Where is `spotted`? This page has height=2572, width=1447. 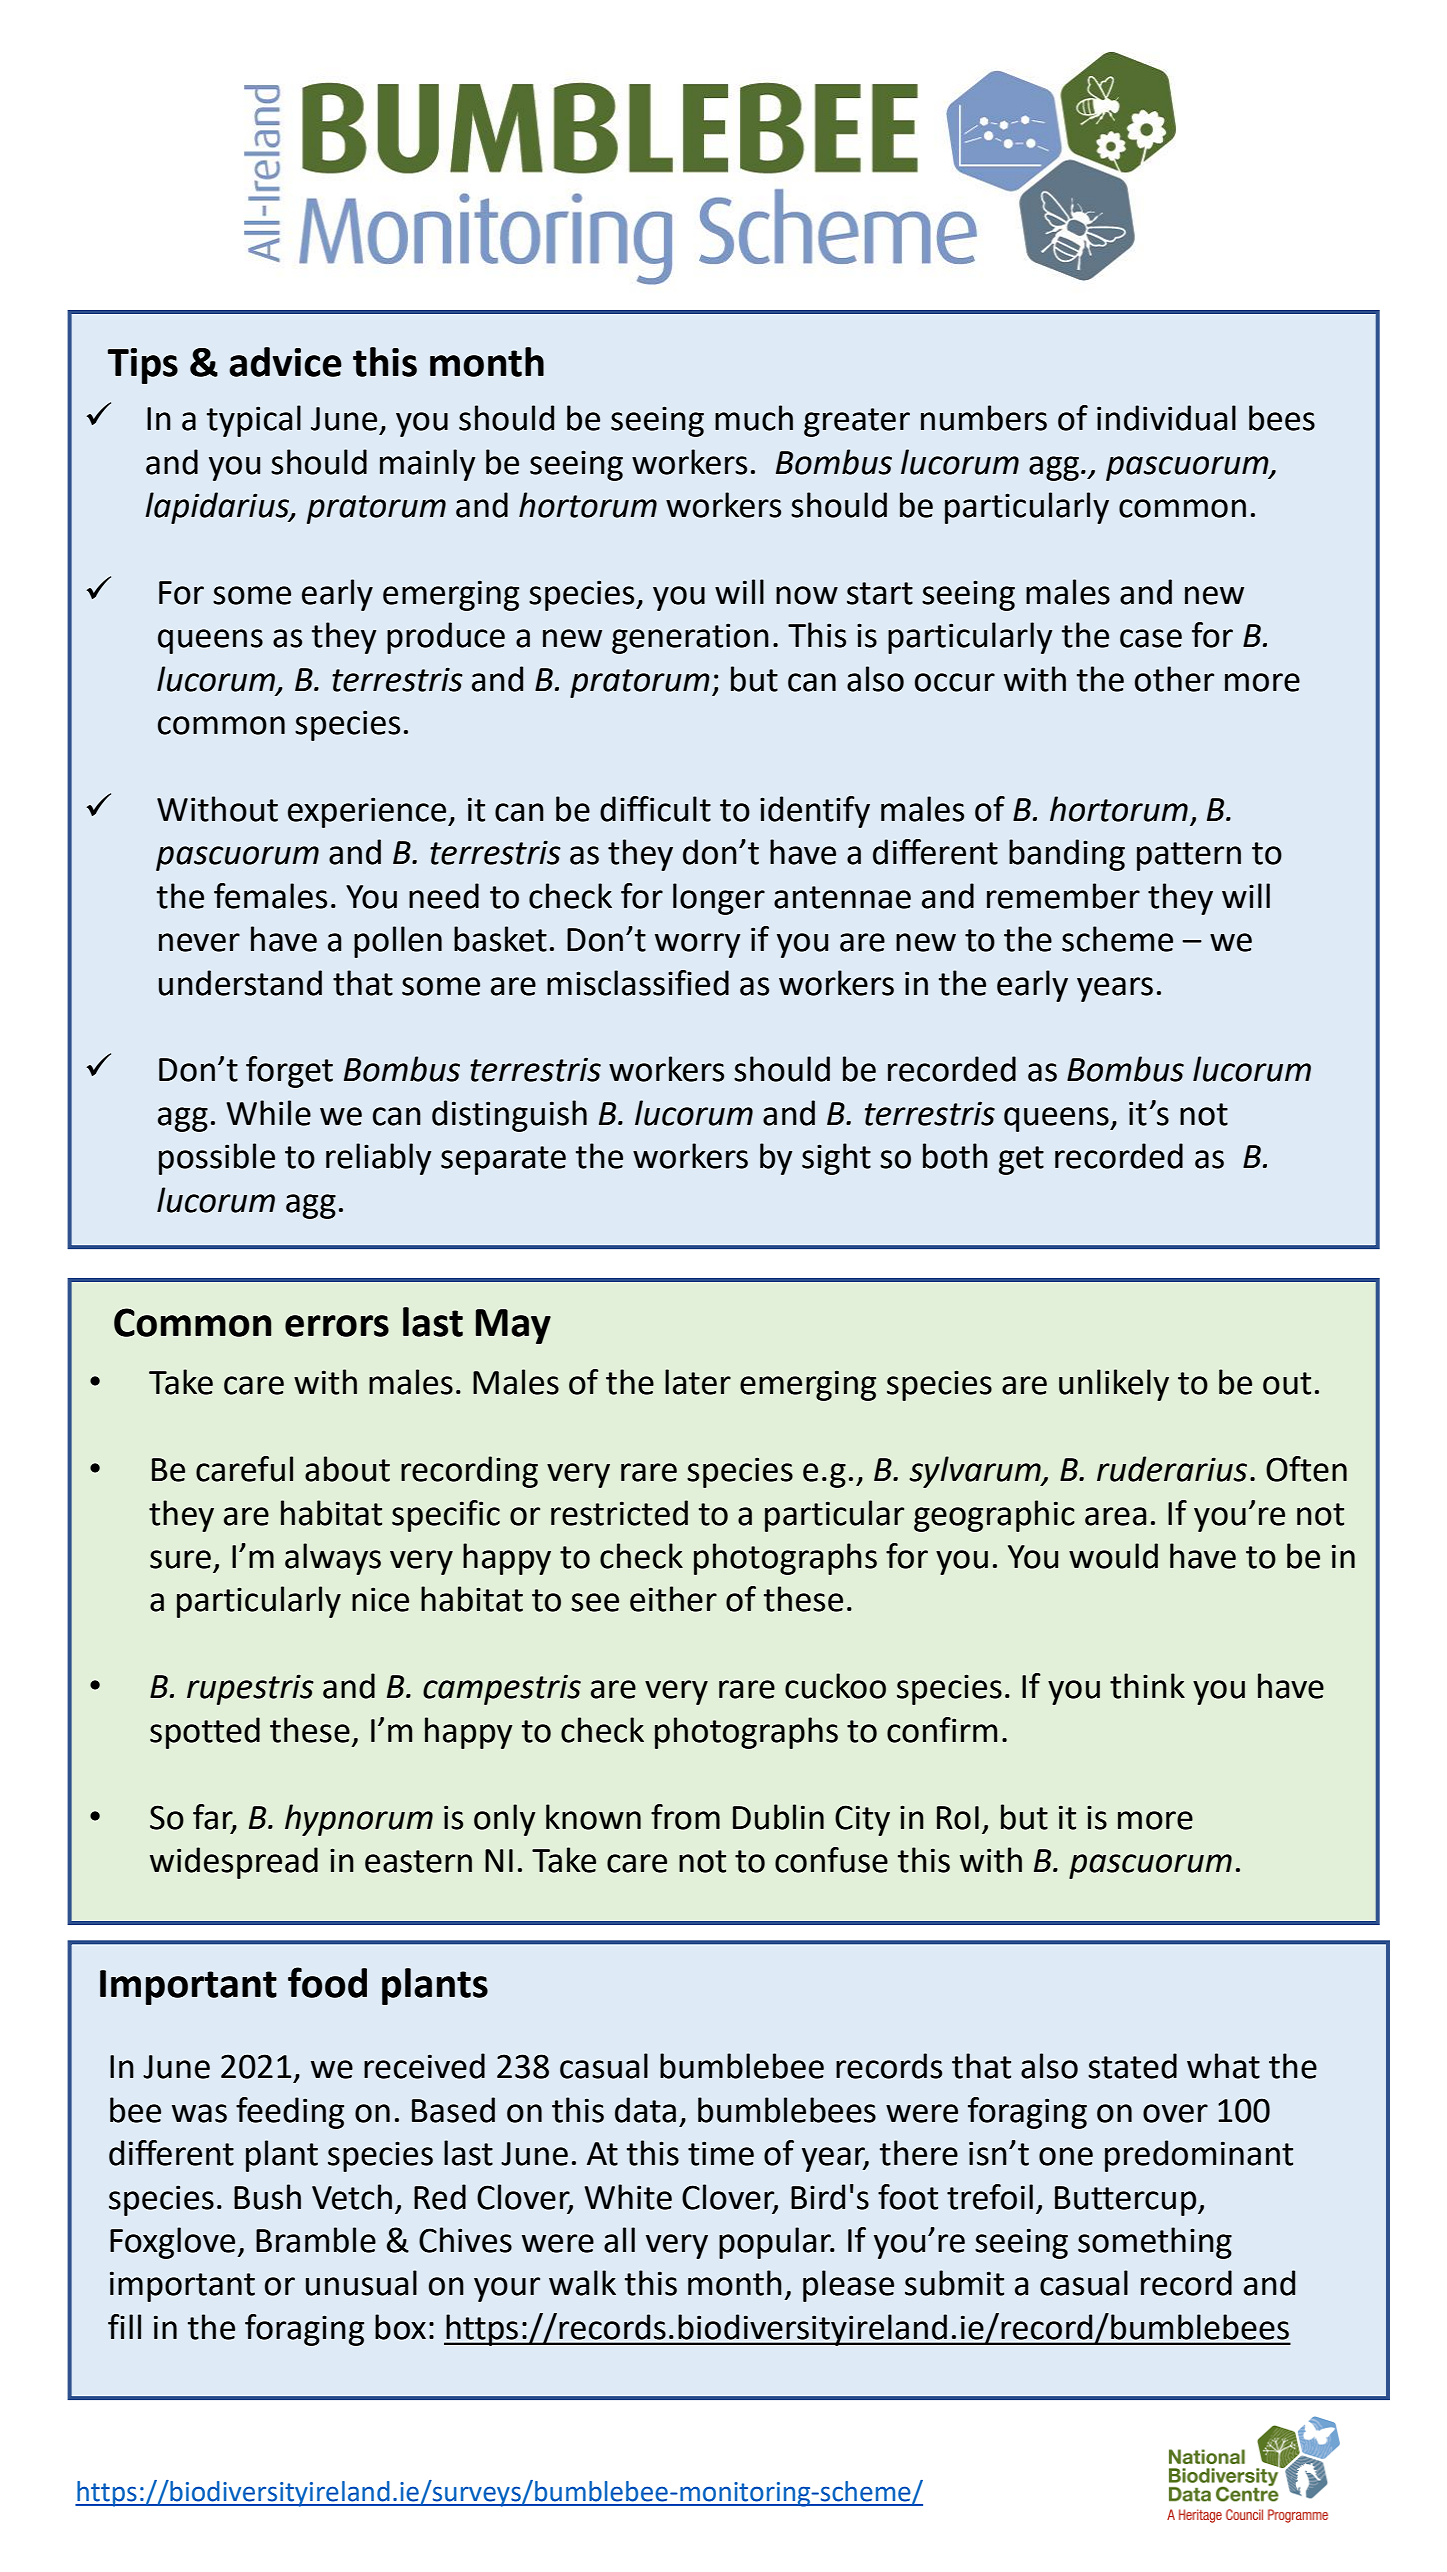 spotted is located at coordinates (205, 1733).
